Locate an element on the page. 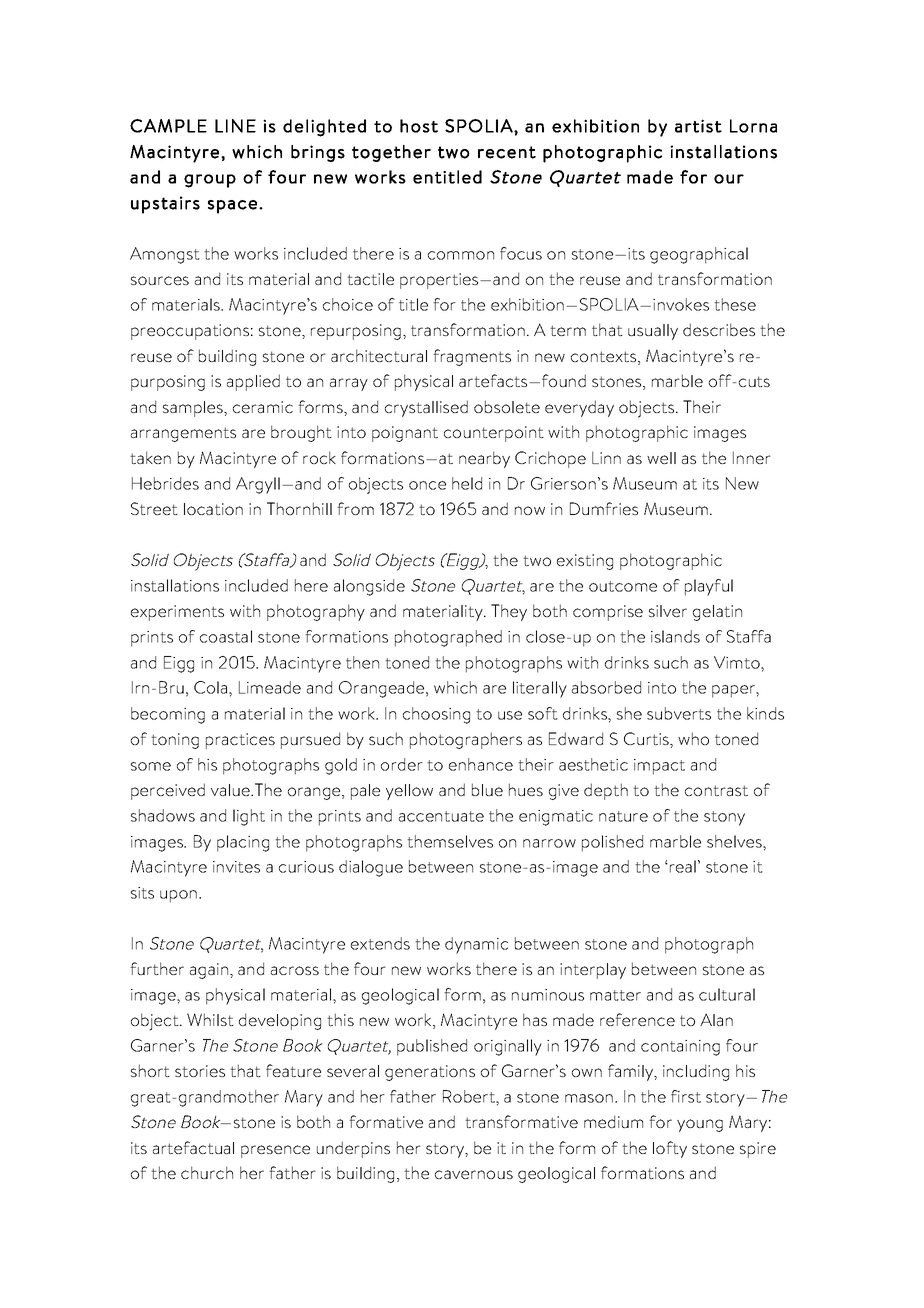 The height and width of the image is (1308, 924). host is located at coordinates (419, 126).
